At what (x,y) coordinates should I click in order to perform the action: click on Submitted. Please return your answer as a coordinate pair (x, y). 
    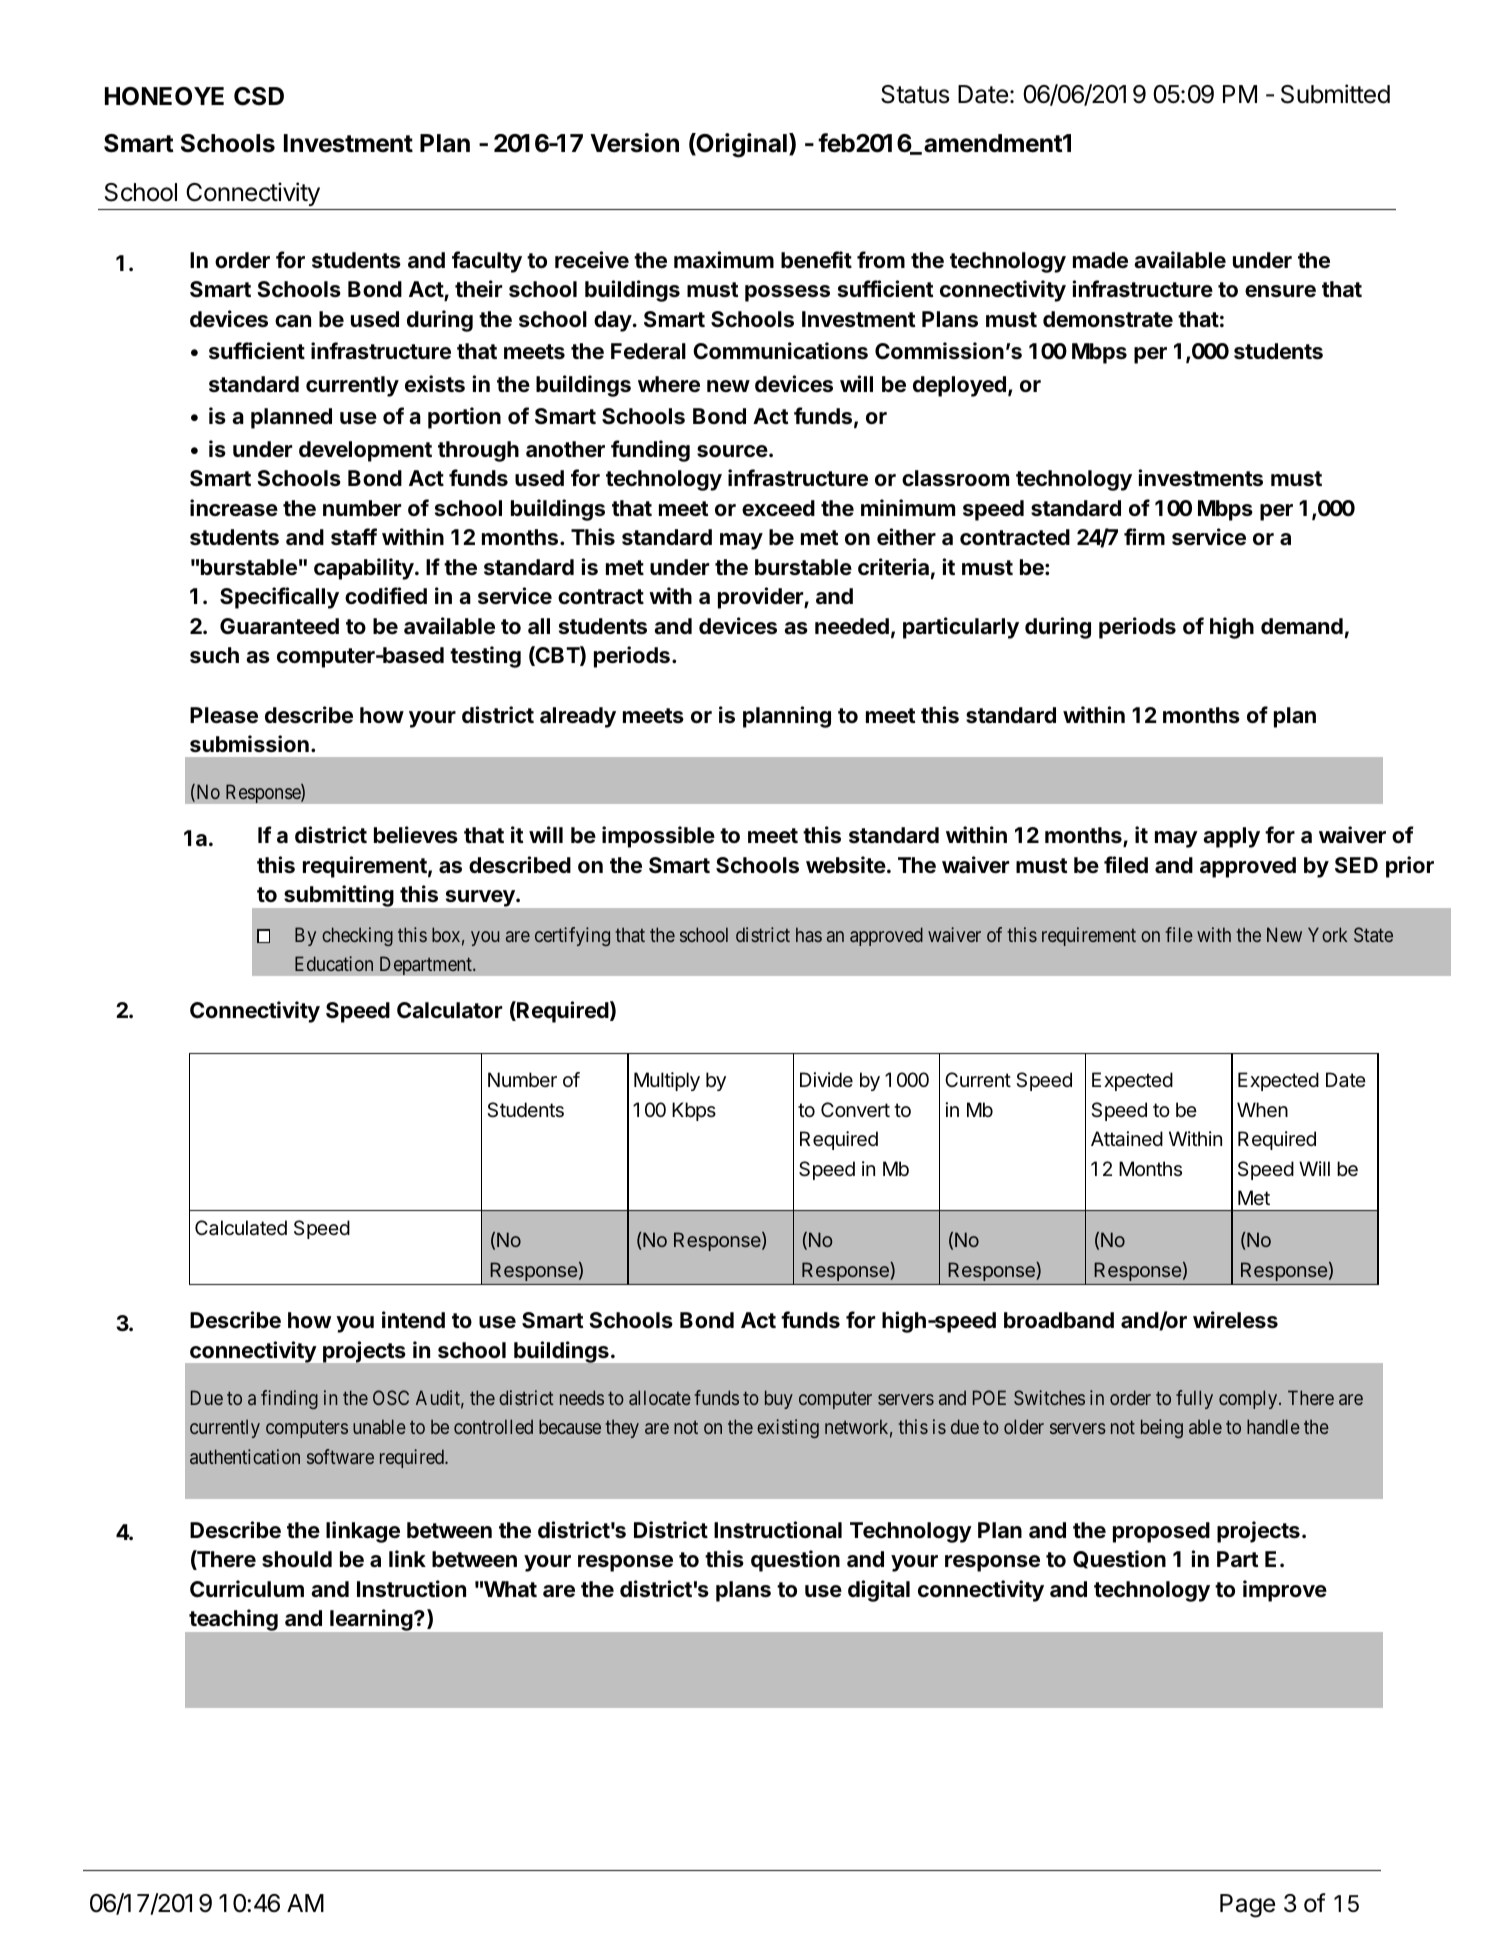
    Looking at the image, I should click on (1335, 94).
